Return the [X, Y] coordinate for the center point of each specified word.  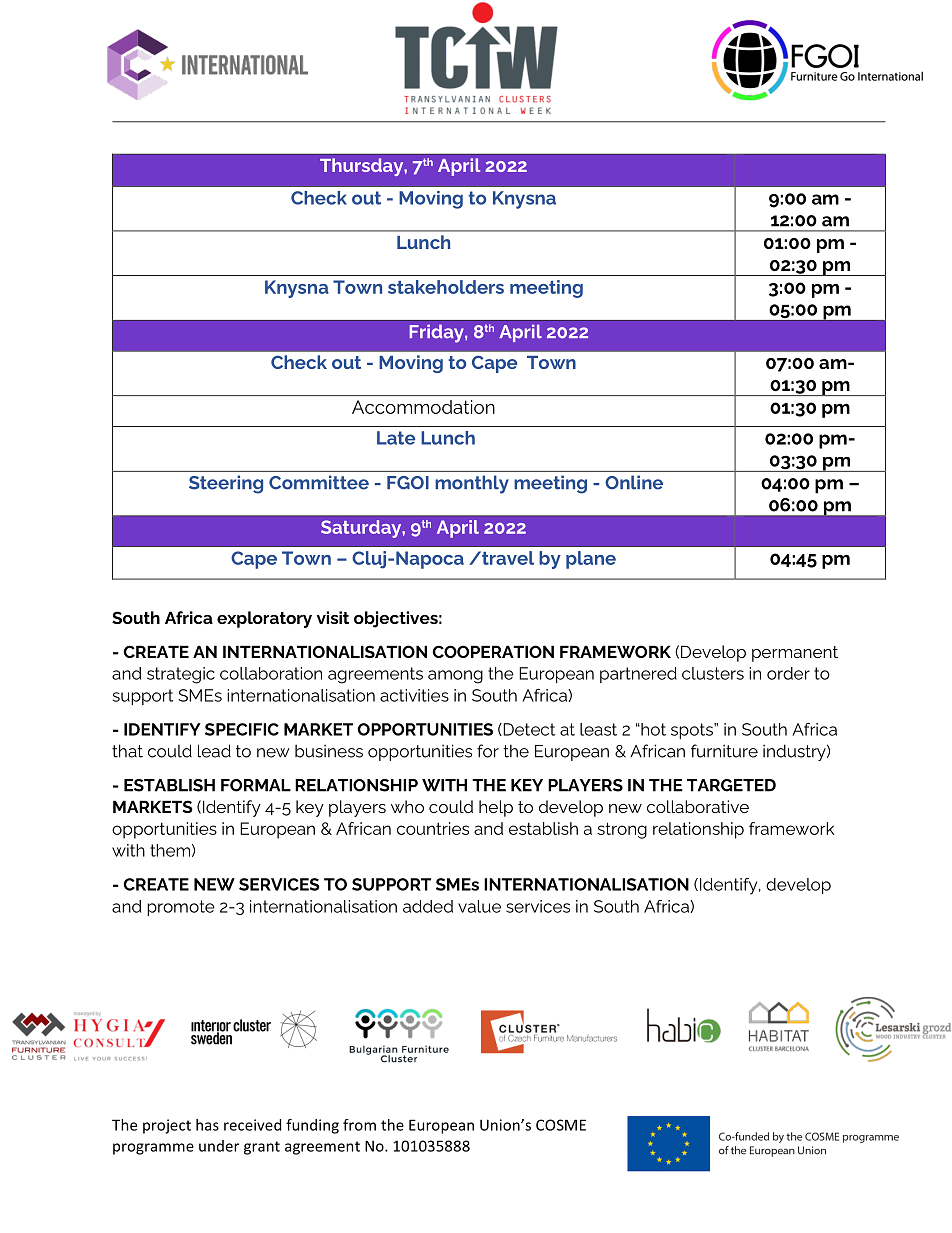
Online [634, 482]
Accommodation [423, 407]
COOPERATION [493, 651]
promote [181, 908]
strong [622, 830]
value [479, 906]
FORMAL [256, 785]
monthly [472, 484]
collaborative [698, 806]
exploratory [264, 619]
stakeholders [446, 287]
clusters [713, 673]
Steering [226, 484]
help [496, 808]
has [207, 1125]
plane [591, 560]
